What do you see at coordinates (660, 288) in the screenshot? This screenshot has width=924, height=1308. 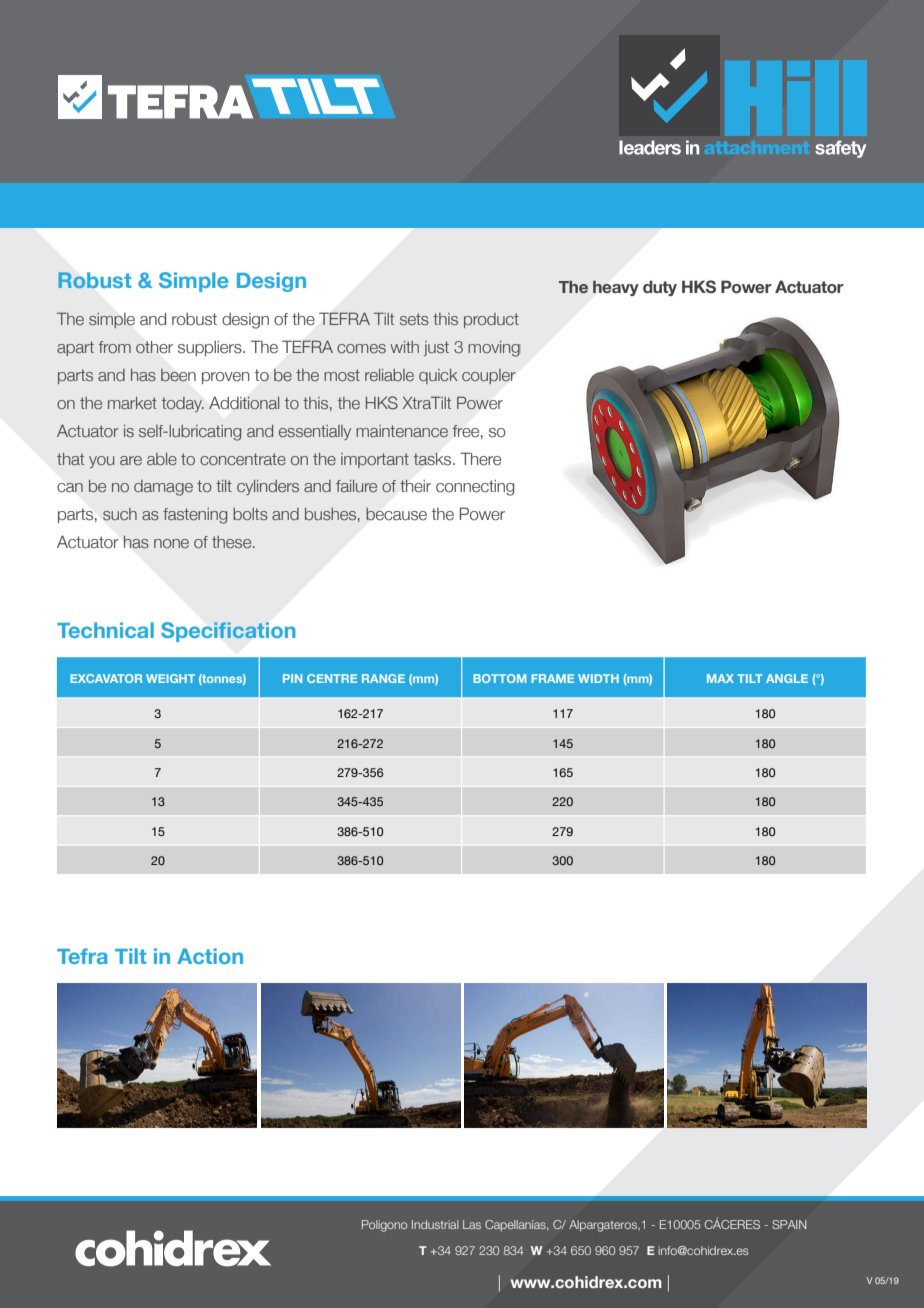 I see `duty` at bounding box center [660, 288].
